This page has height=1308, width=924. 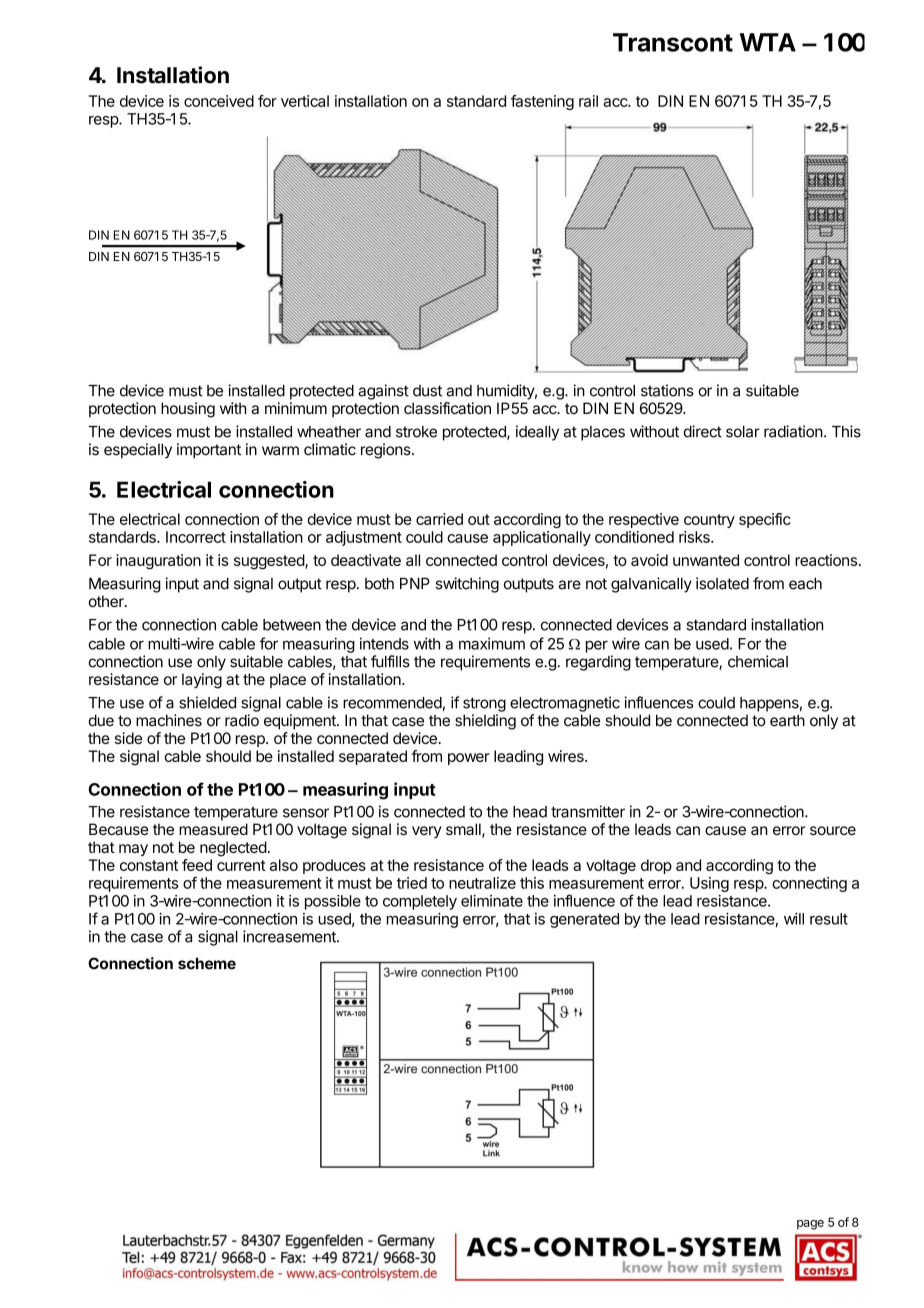 What do you see at coordinates (202, 681) in the page?
I see `laying` at bounding box center [202, 681].
